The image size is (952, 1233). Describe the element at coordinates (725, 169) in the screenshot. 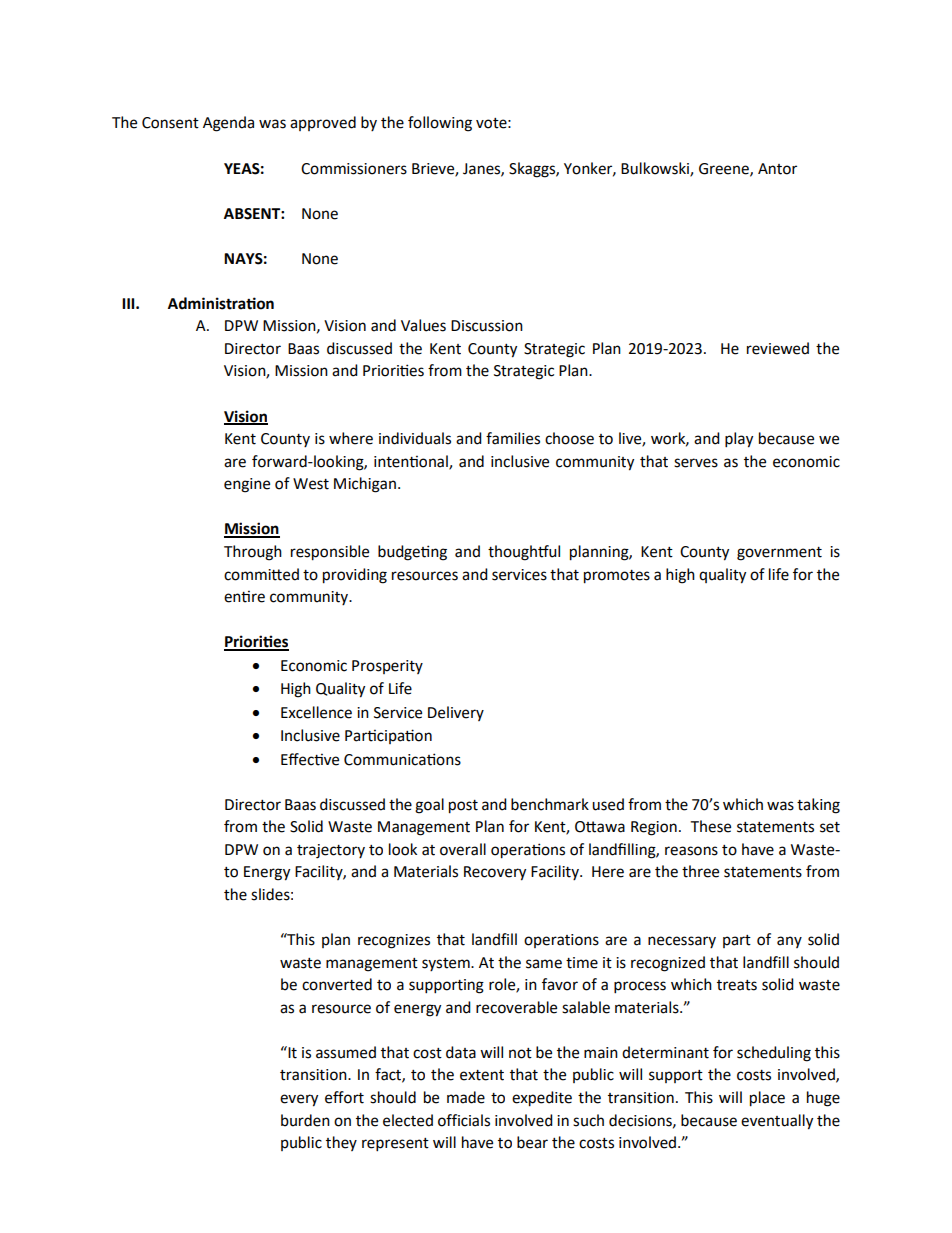

I see `Greene` at that location.
